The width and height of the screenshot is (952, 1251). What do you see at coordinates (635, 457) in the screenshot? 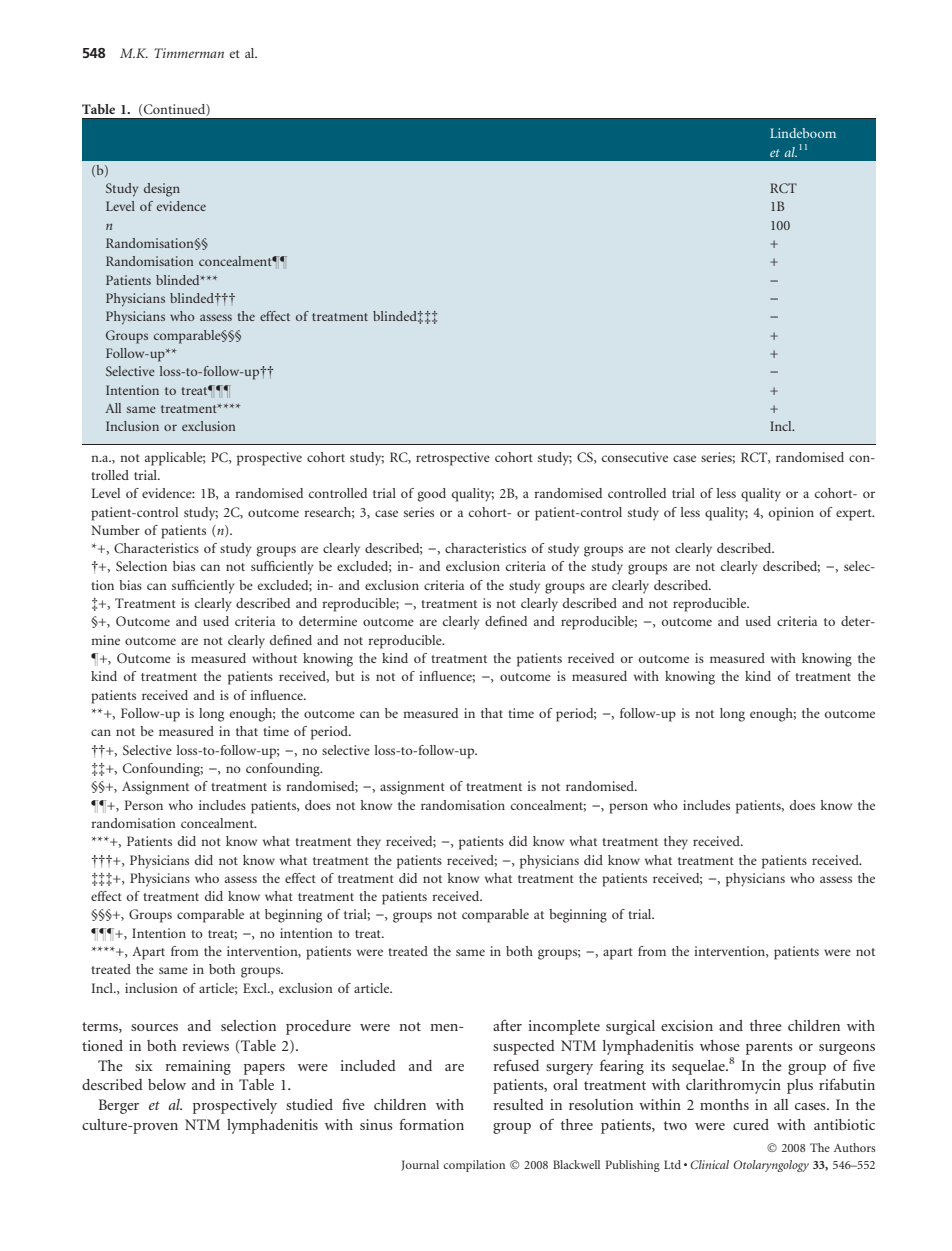
I see `consecutive` at bounding box center [635, 457].
